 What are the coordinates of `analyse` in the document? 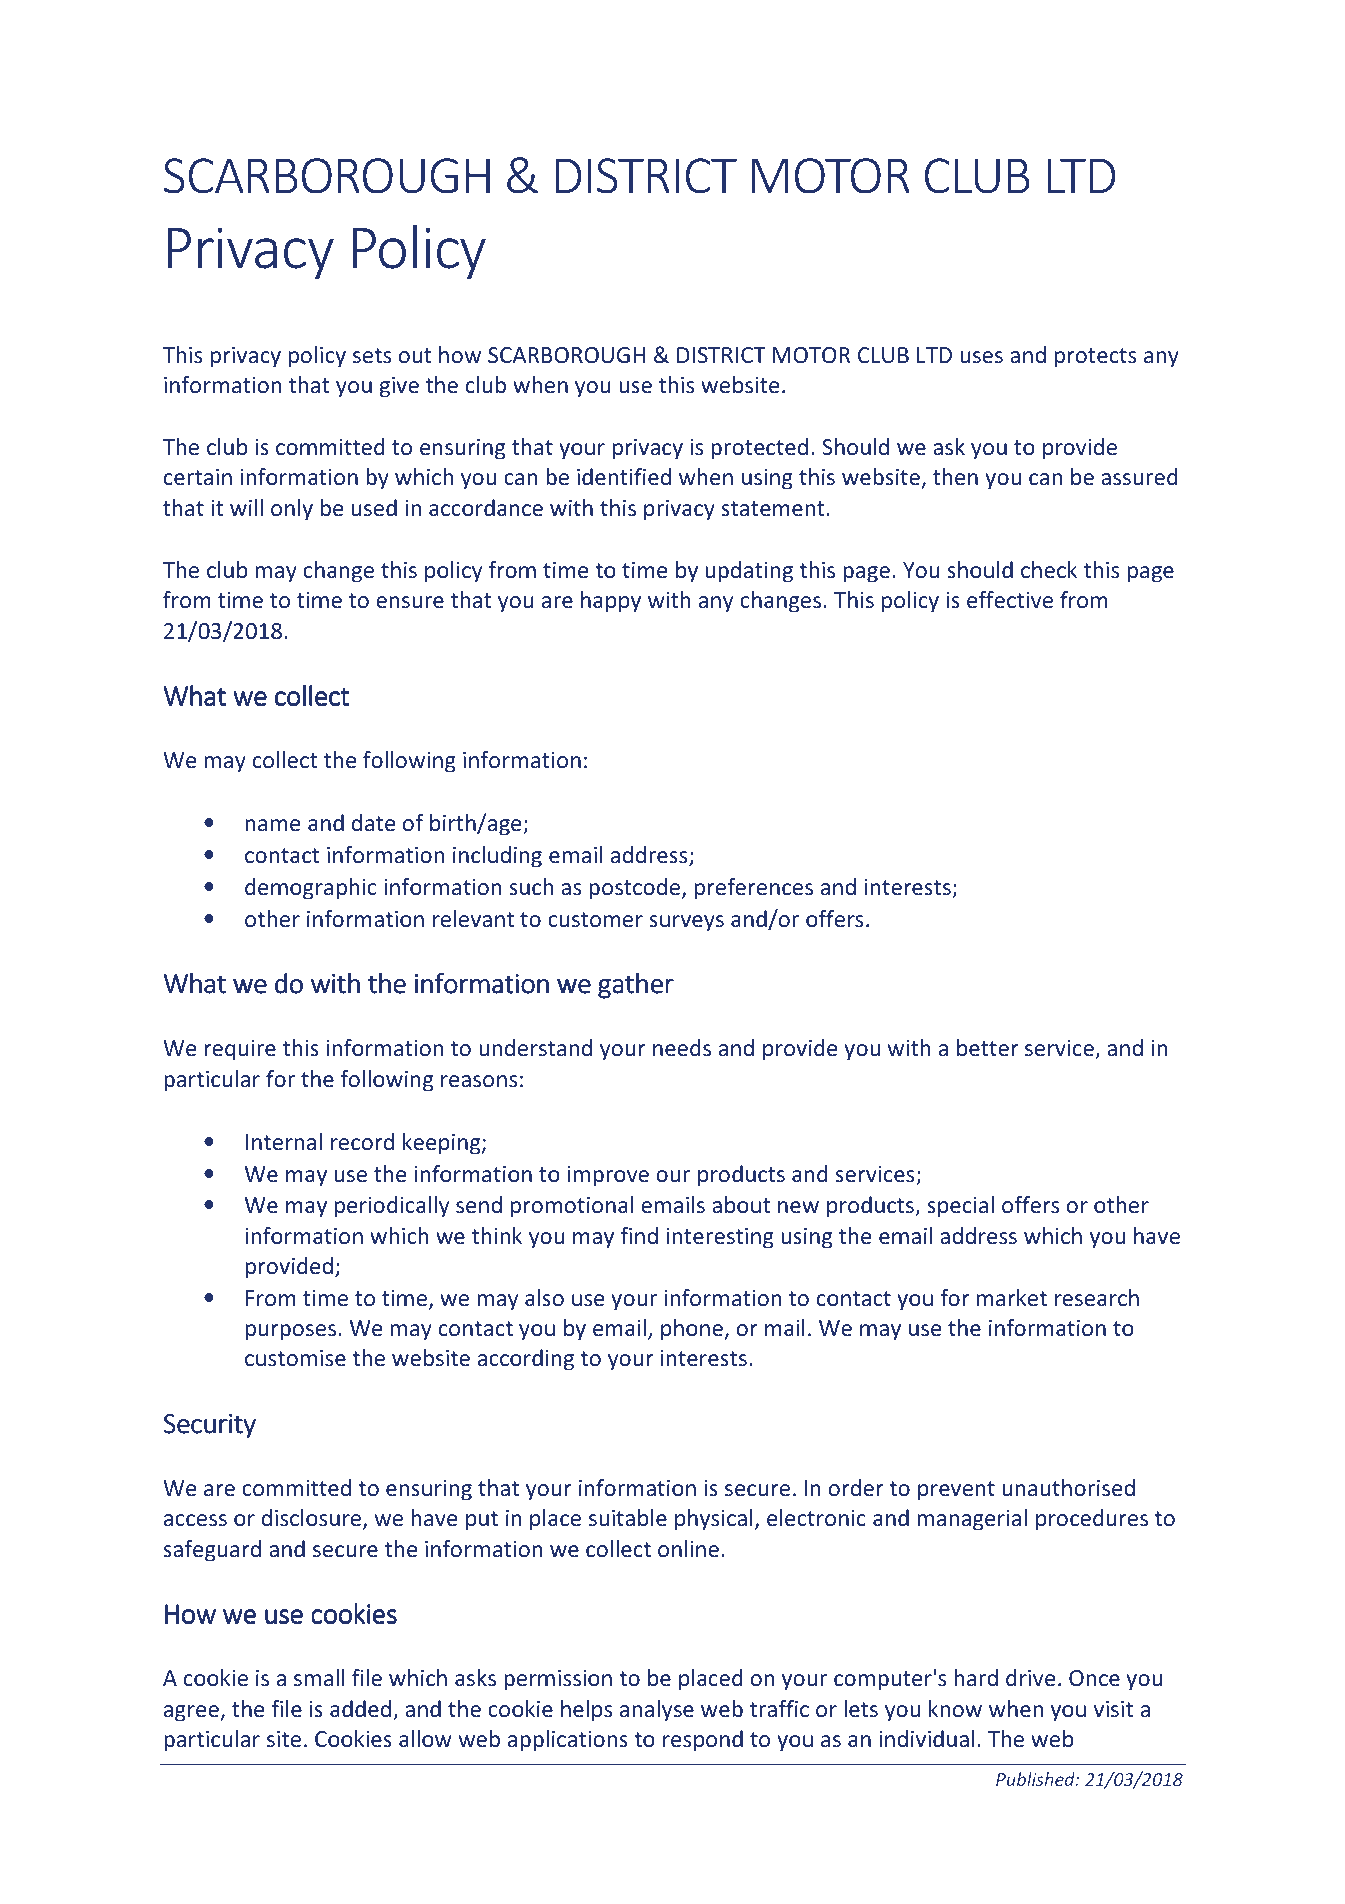 It's located at (657, 1711).
